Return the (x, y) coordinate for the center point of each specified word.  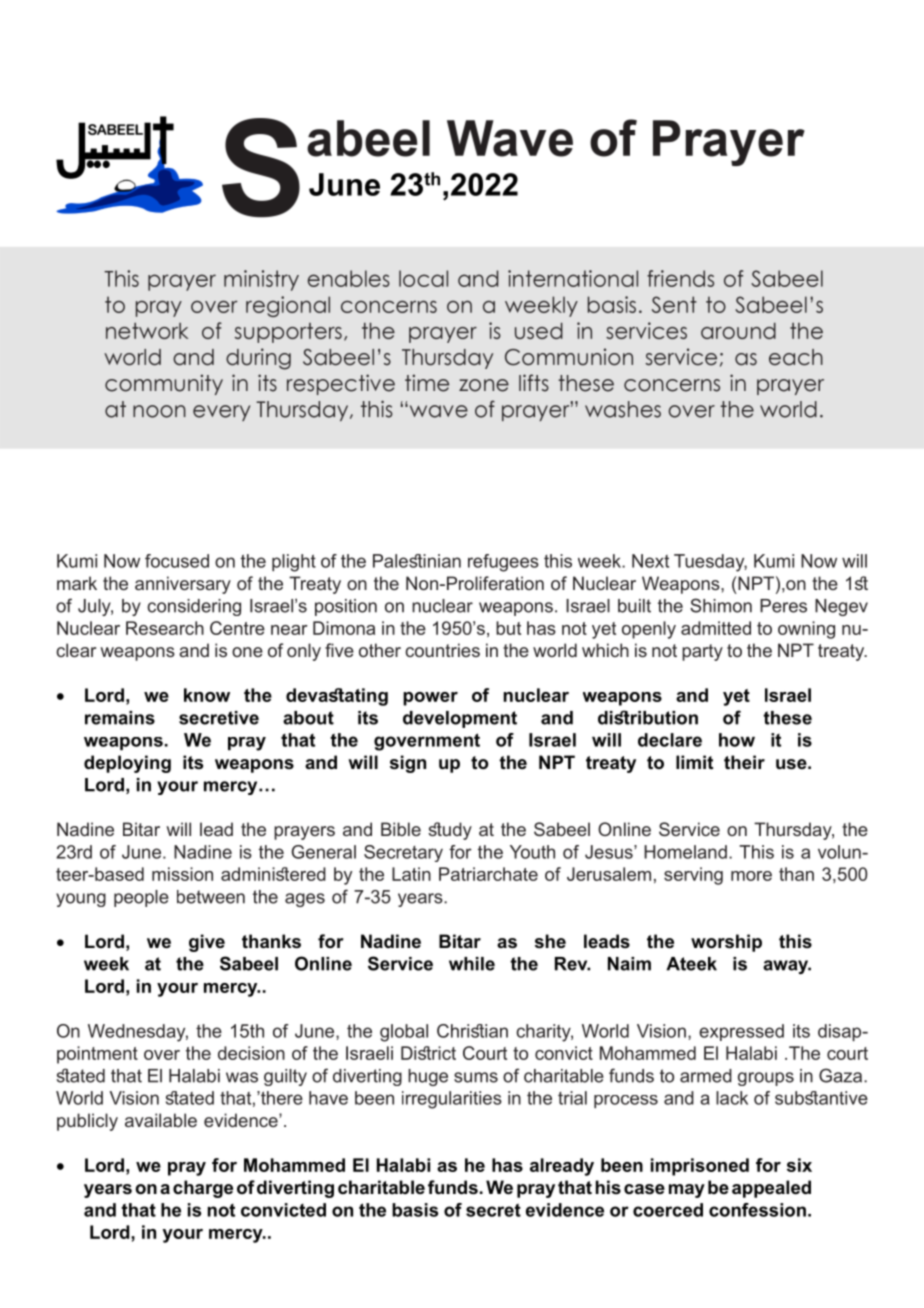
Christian (472, 1031)
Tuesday (710, 563)
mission (182, 874)
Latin (411, 874)
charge (203, 1189)
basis (415, 1210)
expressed (741, 1032)
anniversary (183, 585)
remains (120, 718)
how (737, 740)
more (751, 876)
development (460, 719)
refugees (503, 563)
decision (251, 1053)
